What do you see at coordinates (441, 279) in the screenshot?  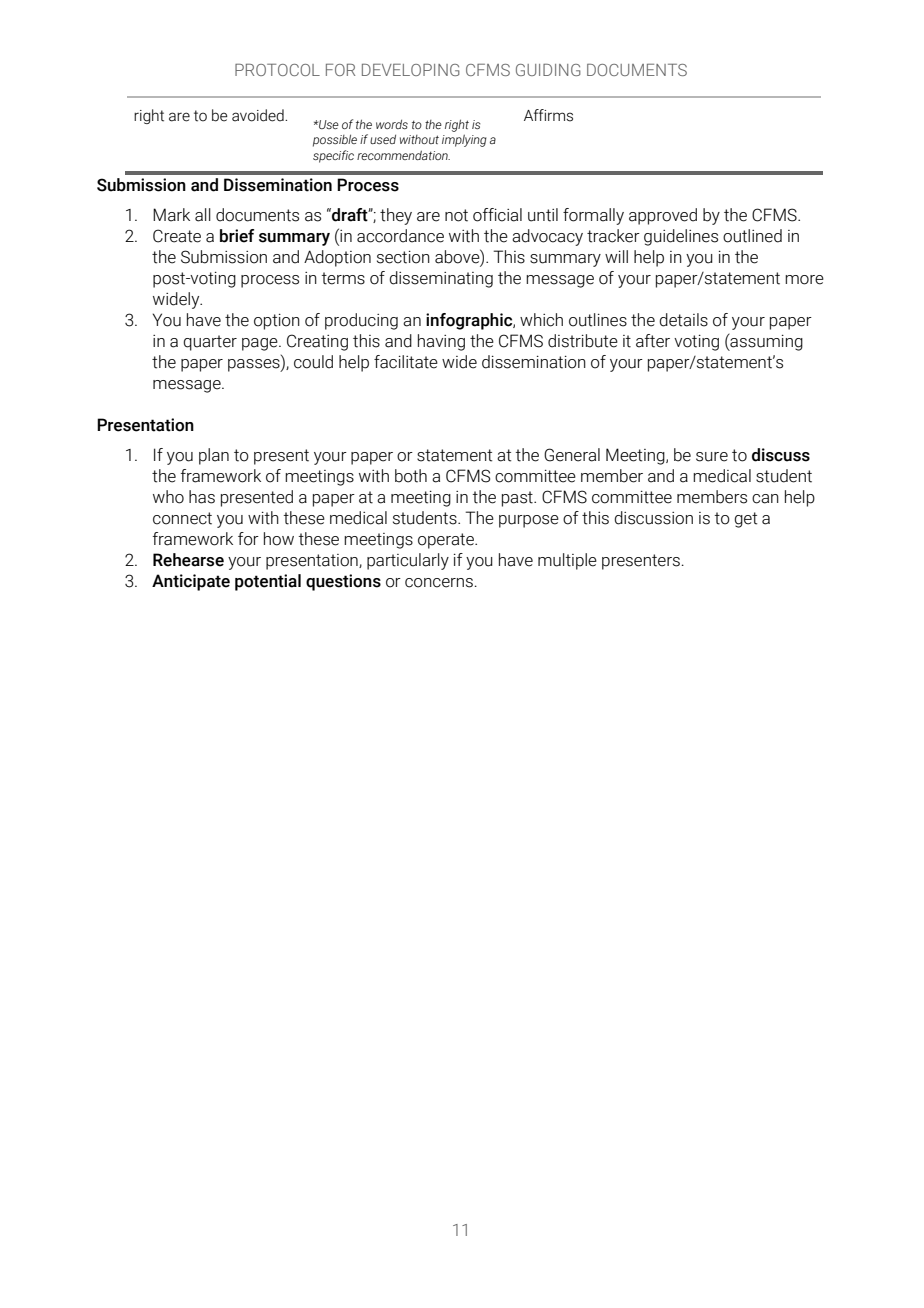 I see `disseminating` at bounding box center [441, 279].
